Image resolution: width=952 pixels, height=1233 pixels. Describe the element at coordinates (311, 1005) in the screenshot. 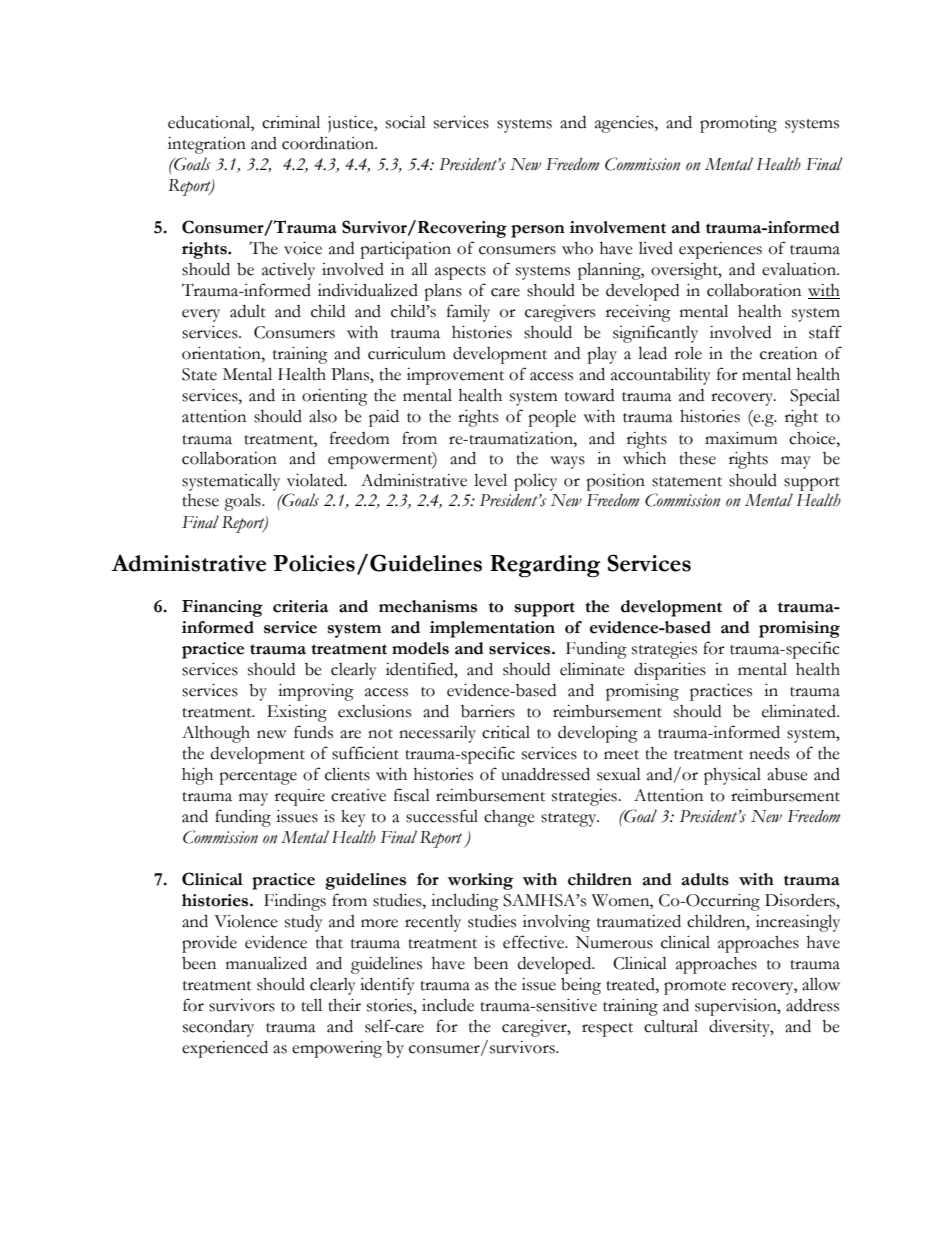

I see `tell` at that location.
